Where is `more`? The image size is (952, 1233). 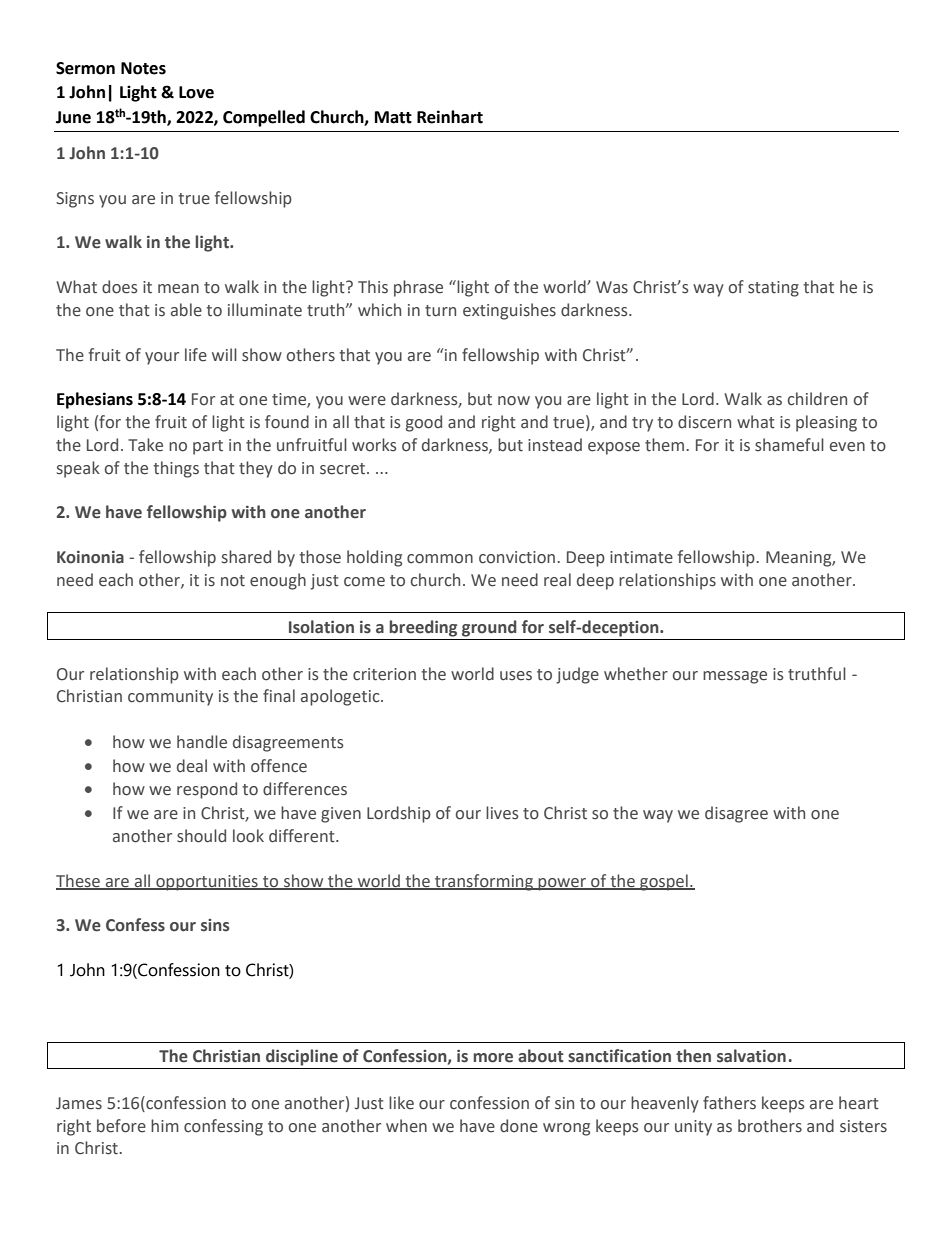
more is located at coordinates (493, 1058).
